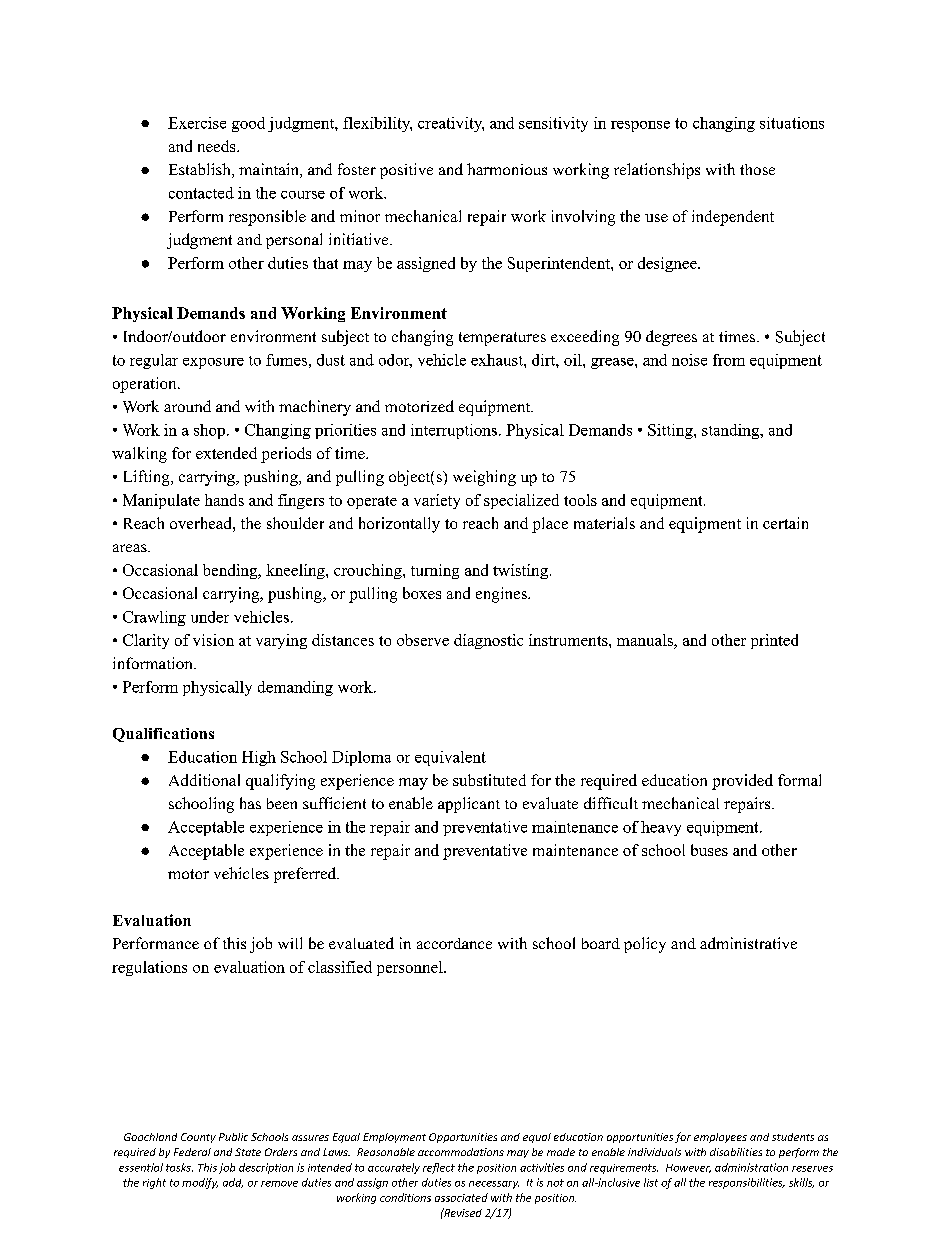 Image resolution: width=952 pixels, height=1233 pixels. I want to click on harmonious, so click(507, 169).
